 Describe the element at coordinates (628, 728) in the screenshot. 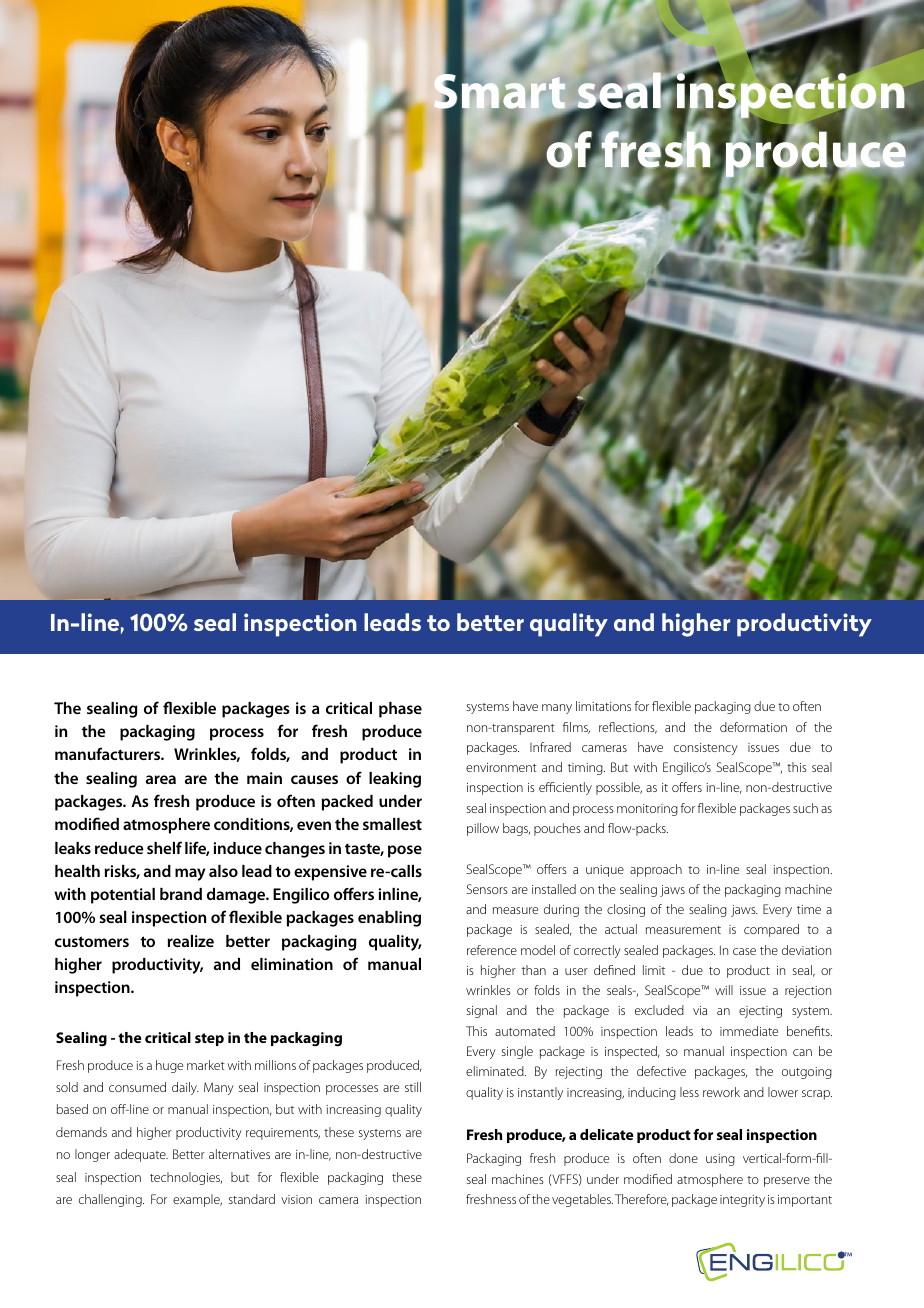

I see `reflections` at that location.
